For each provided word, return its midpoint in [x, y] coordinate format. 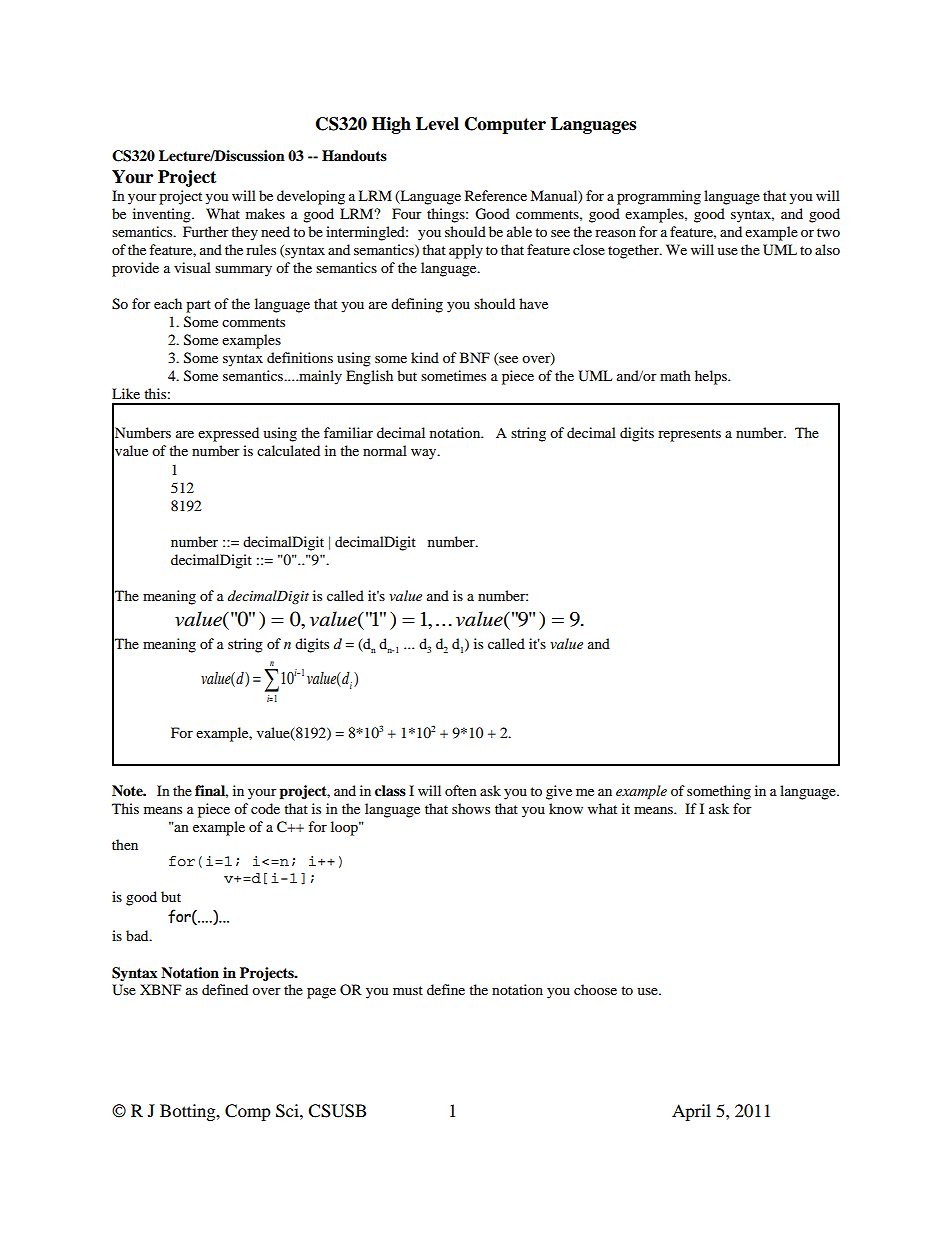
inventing [163, 215]
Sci [288, 1111]
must [408, 990]
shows [471, 808]
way [425, 454]
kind [425, 357]
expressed [228, 434]
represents [689, 435]
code [265, 808]
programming [659, 197]
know [566, 808]
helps [712, 377]
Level [437, 124]
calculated [288, 450]
